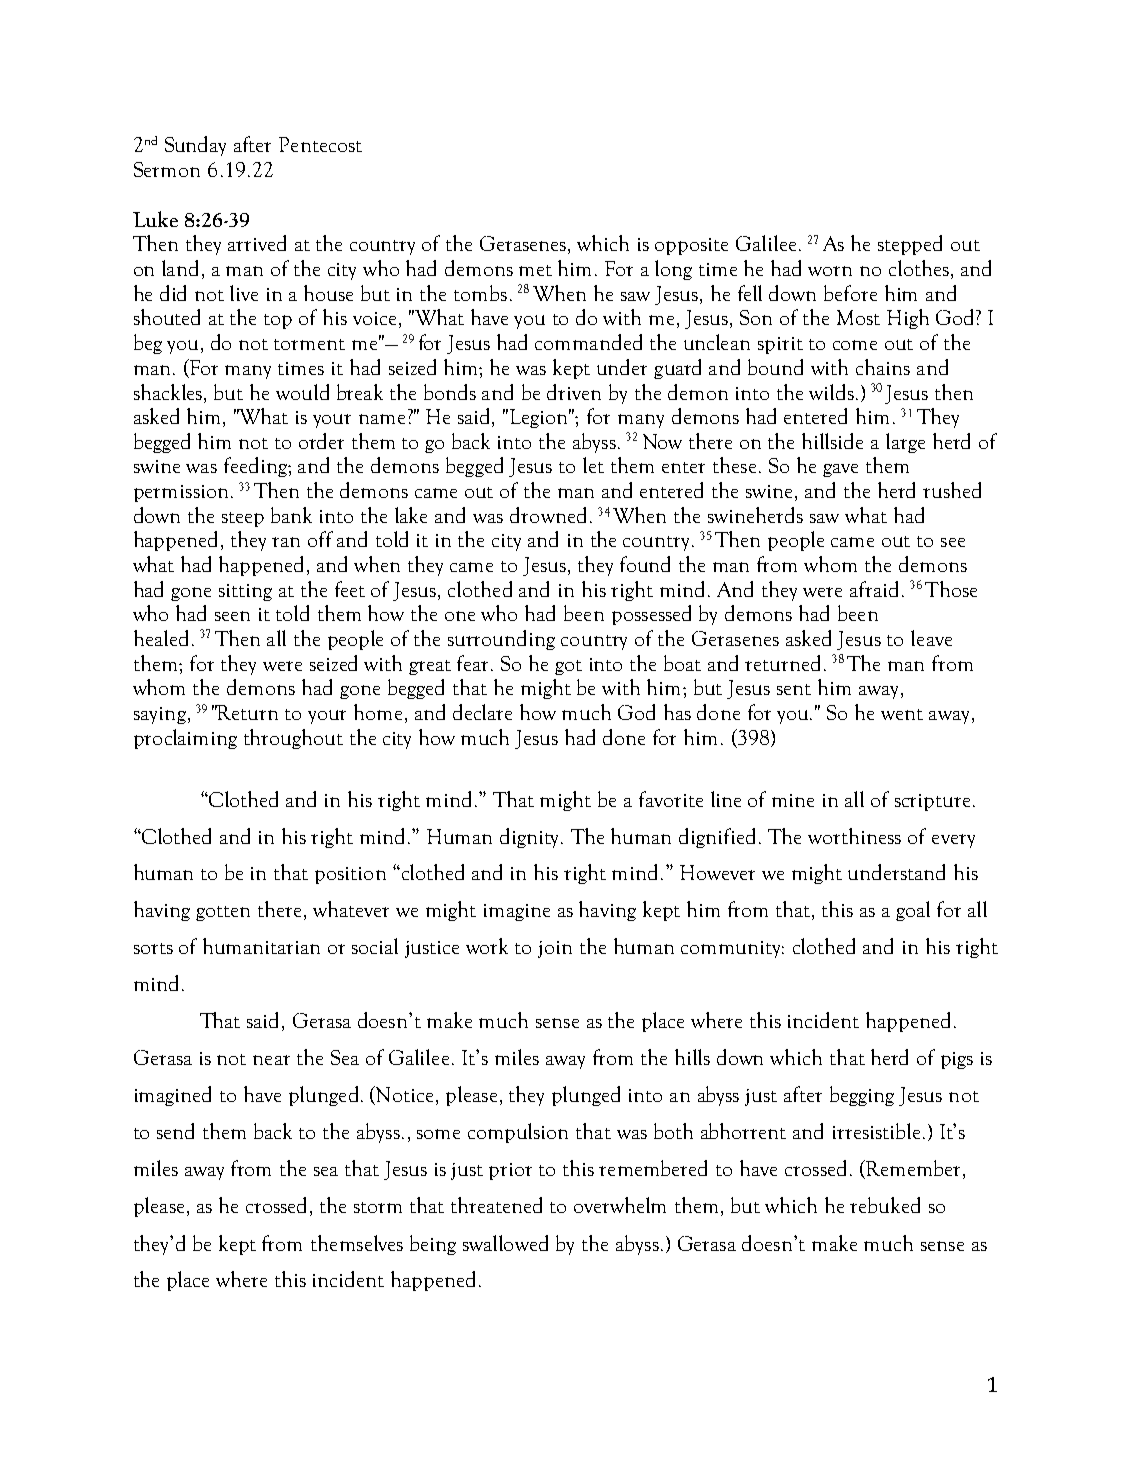 The width and height of the screenshot is (1131, 1463). I want to click on dignity, so click(531, 838).
